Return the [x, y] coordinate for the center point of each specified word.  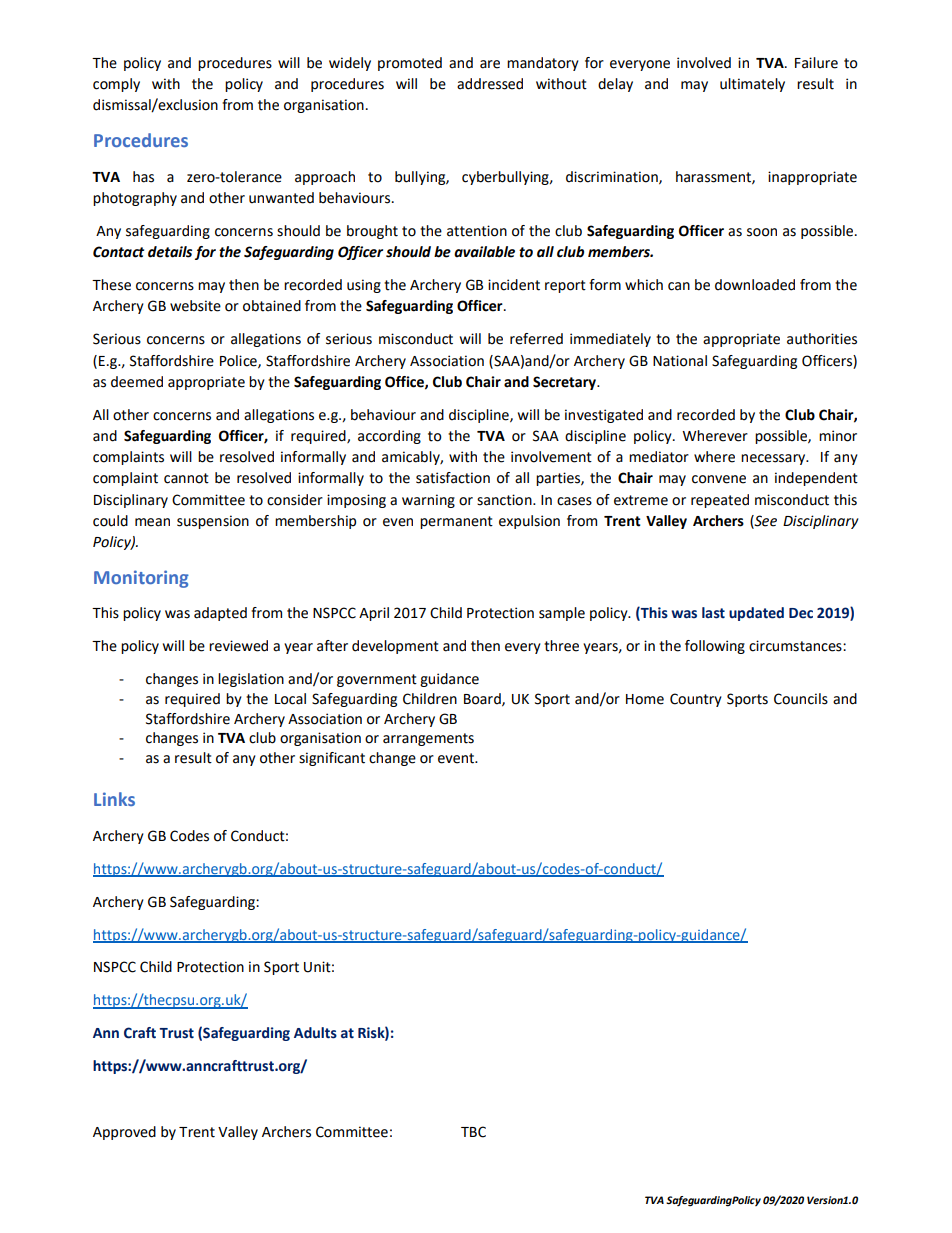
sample [562, 614]
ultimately [752, 85]
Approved [124, 1133]
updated [756, 614]
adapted [220, 614]
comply [116, 85]
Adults [315, 1033]
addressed [490, 84]
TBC [473, 1132]
